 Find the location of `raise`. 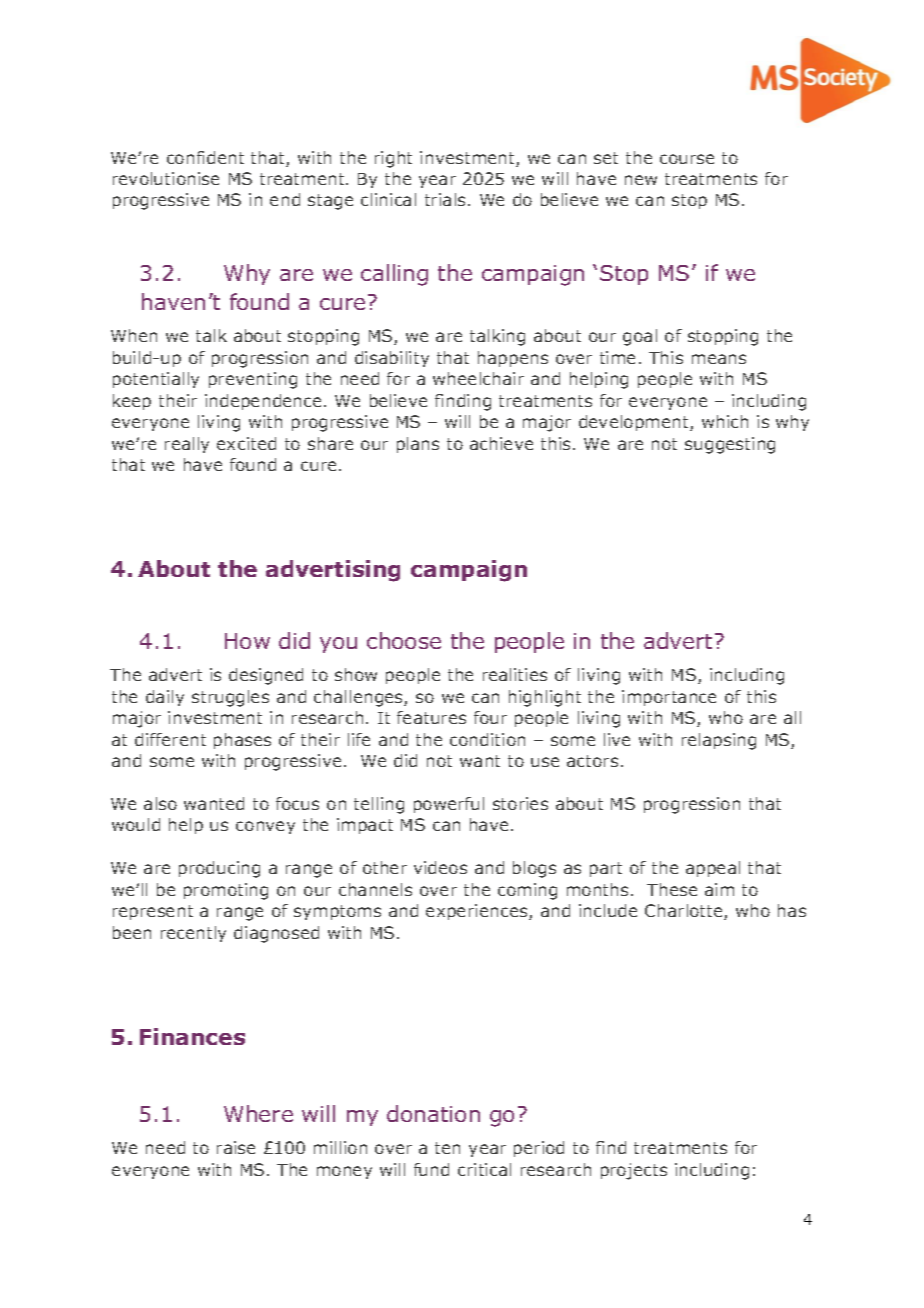

raise is located at coordinates (236, 1147).
